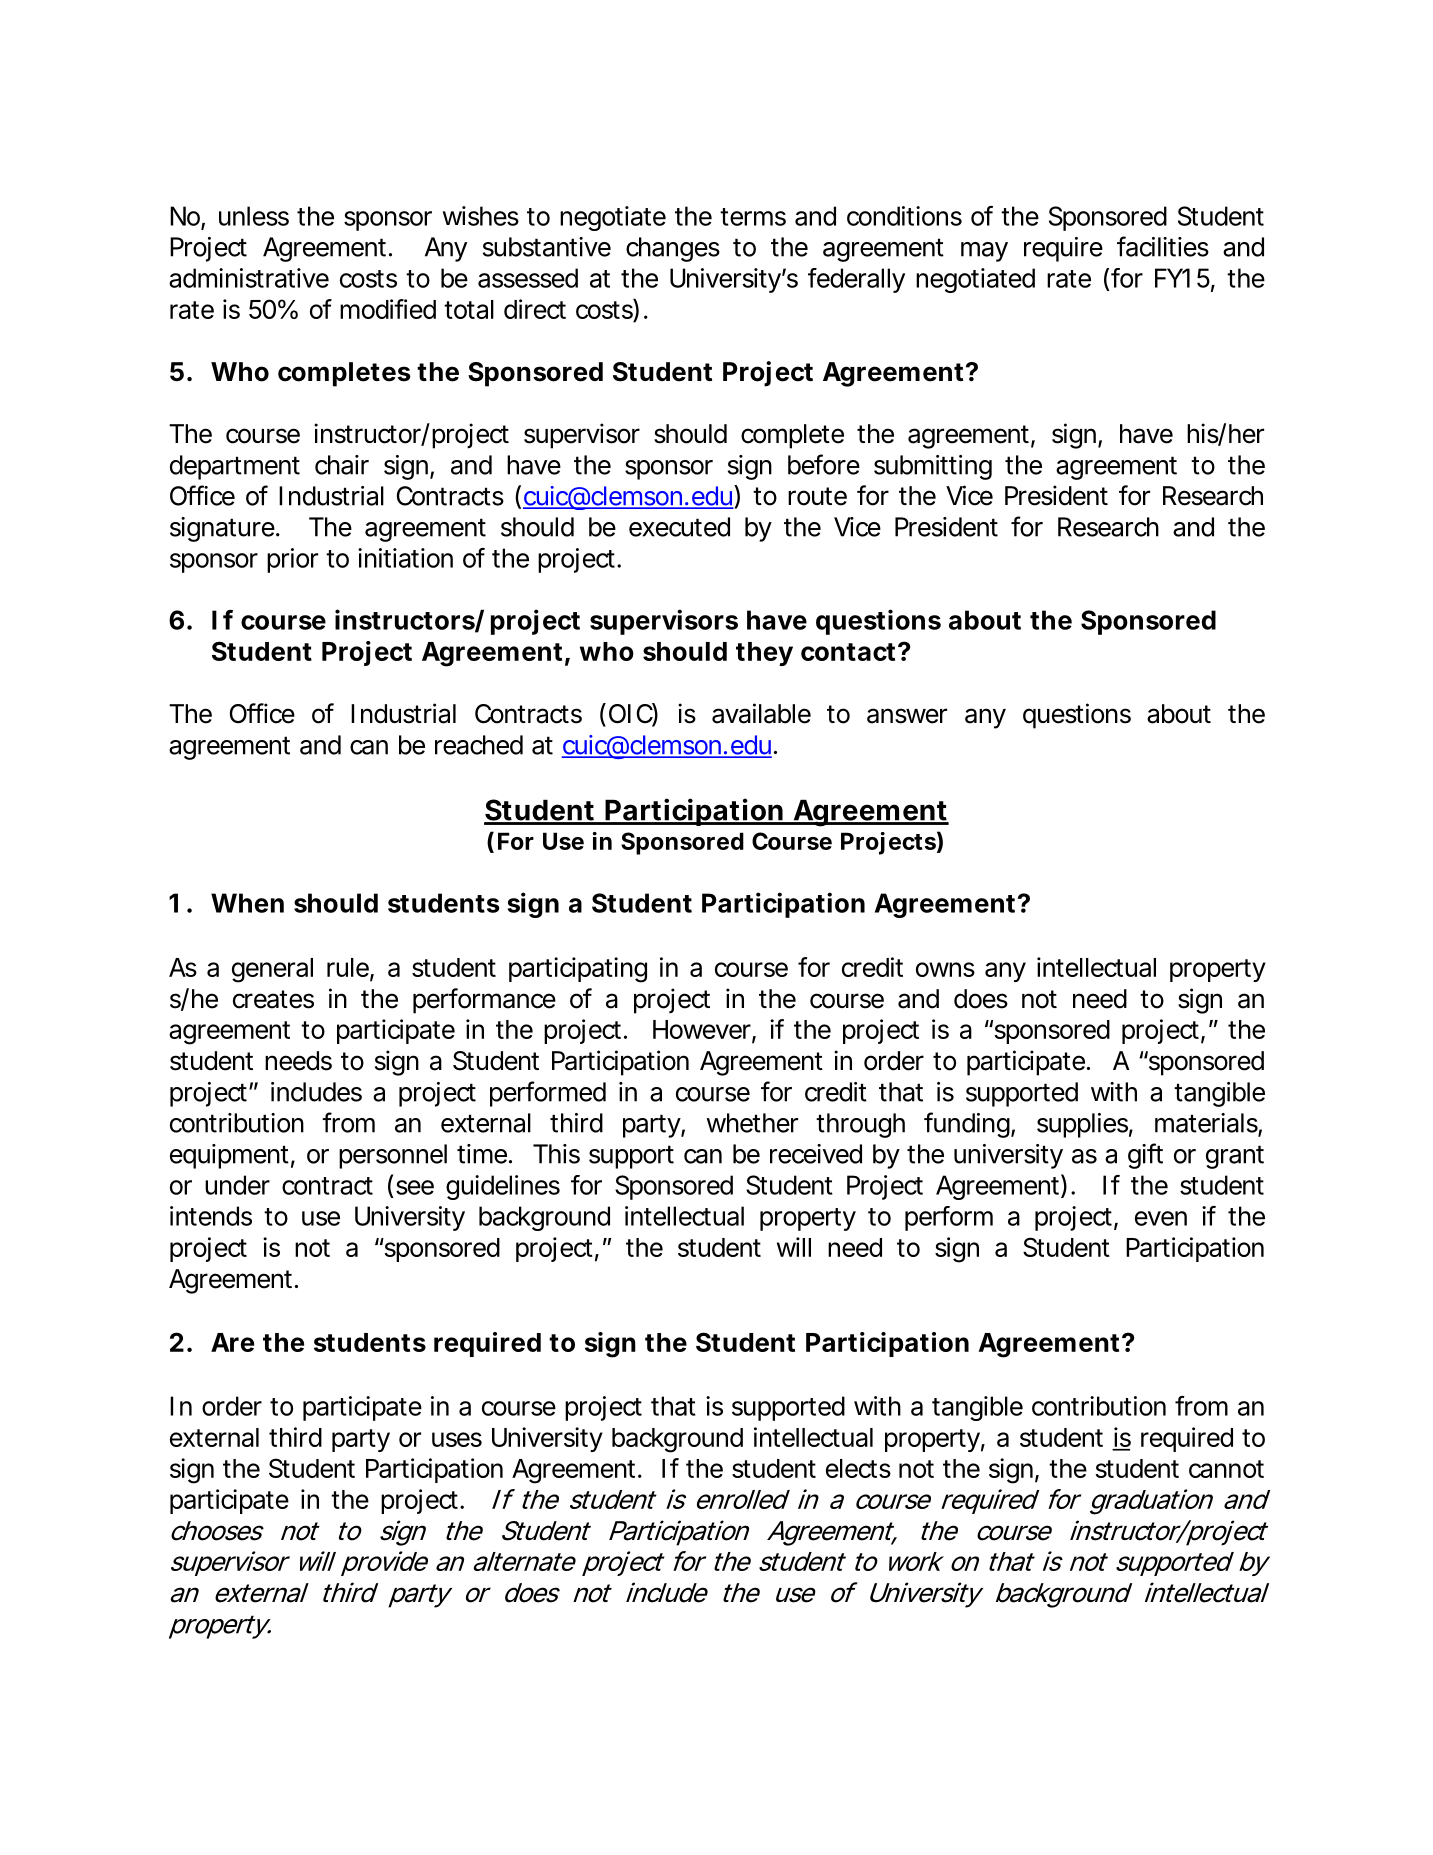  What do you see at coordinates (457, 1439) in the screenshot?
I see `uses` at bounding box center [457, 1439].
